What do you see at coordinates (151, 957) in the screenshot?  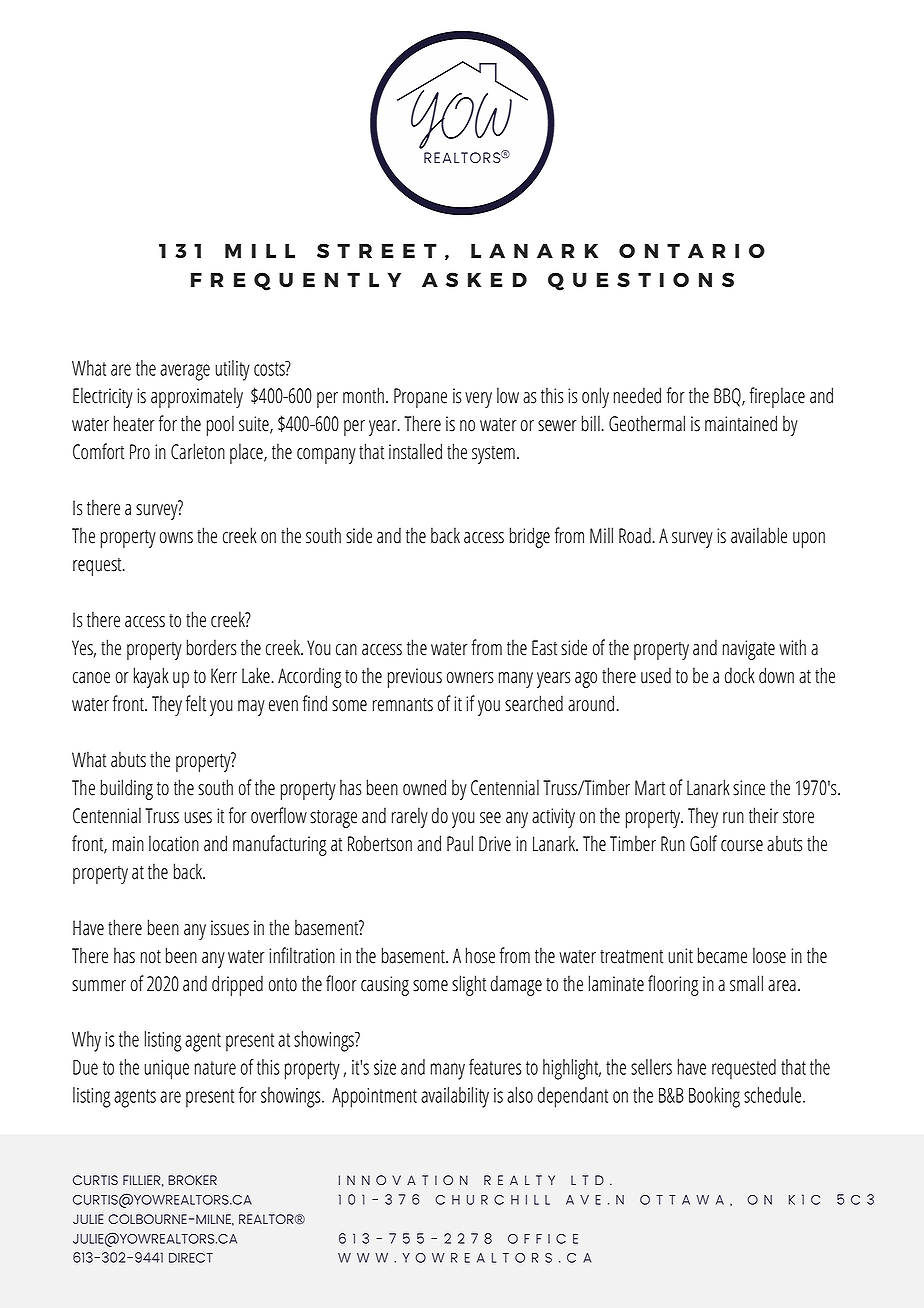 I see `not` at bounding box center [151, 957].
